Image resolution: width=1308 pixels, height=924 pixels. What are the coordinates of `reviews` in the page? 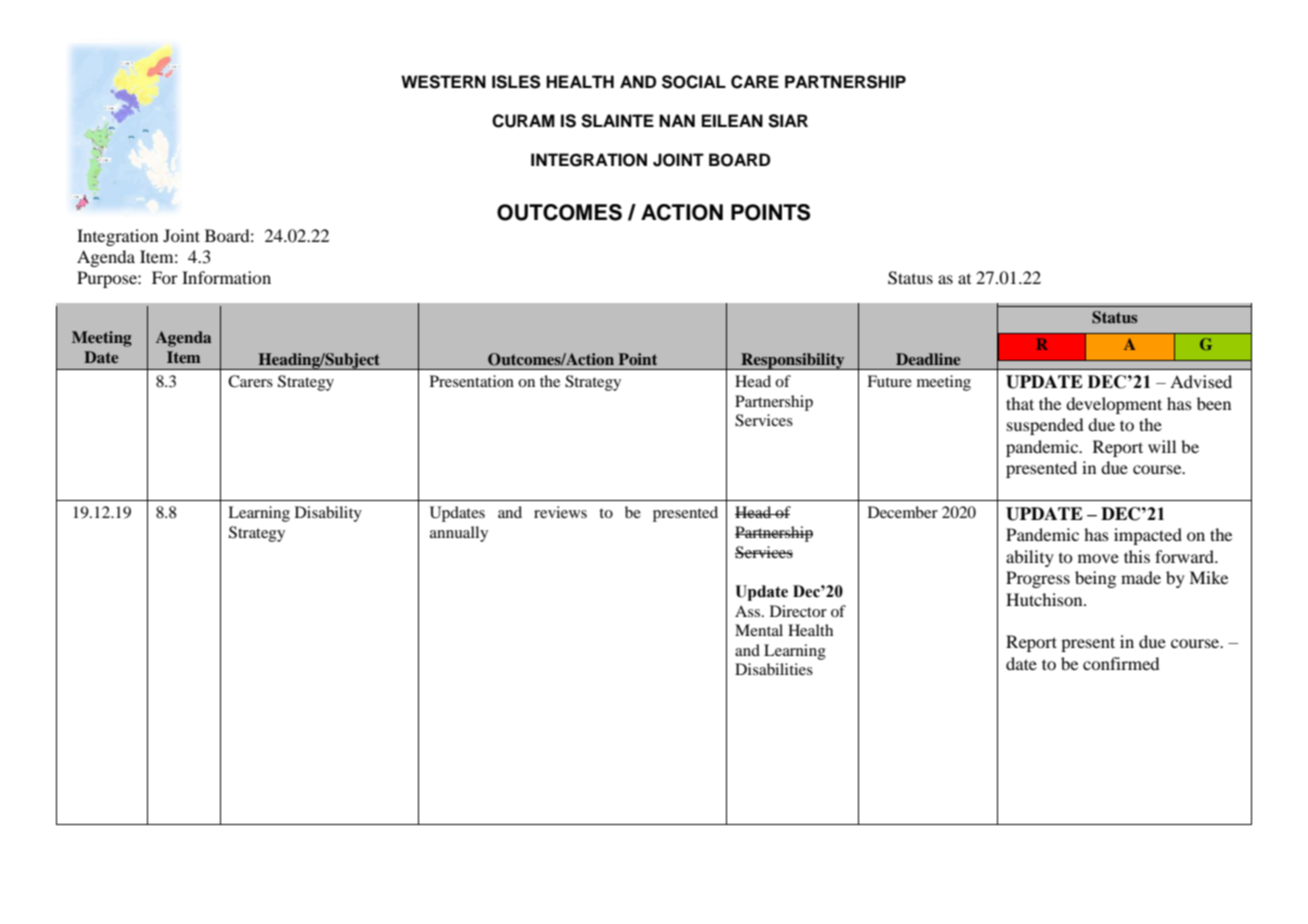 It's located at (560, 512).
